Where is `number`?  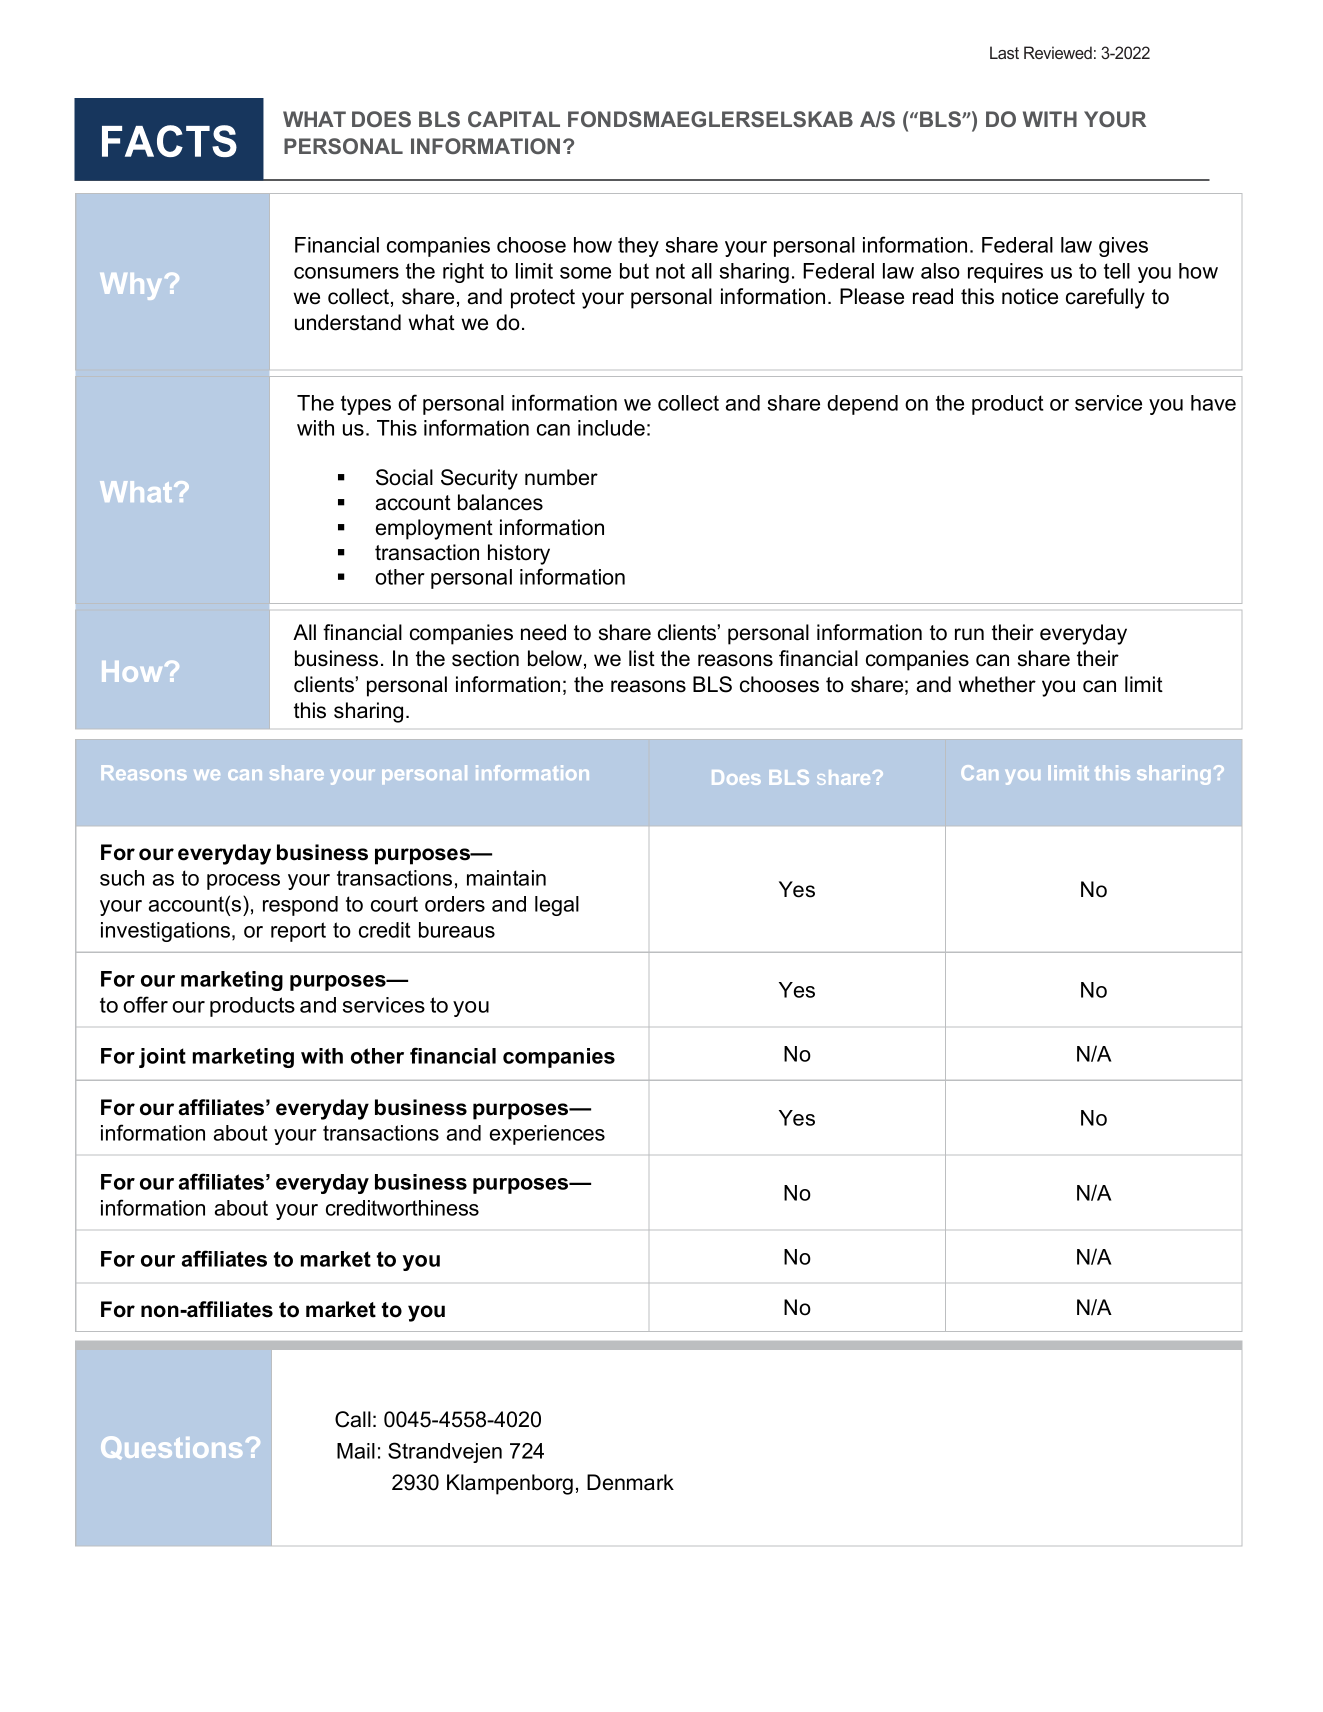 number is located at coordinates (561, 477).
